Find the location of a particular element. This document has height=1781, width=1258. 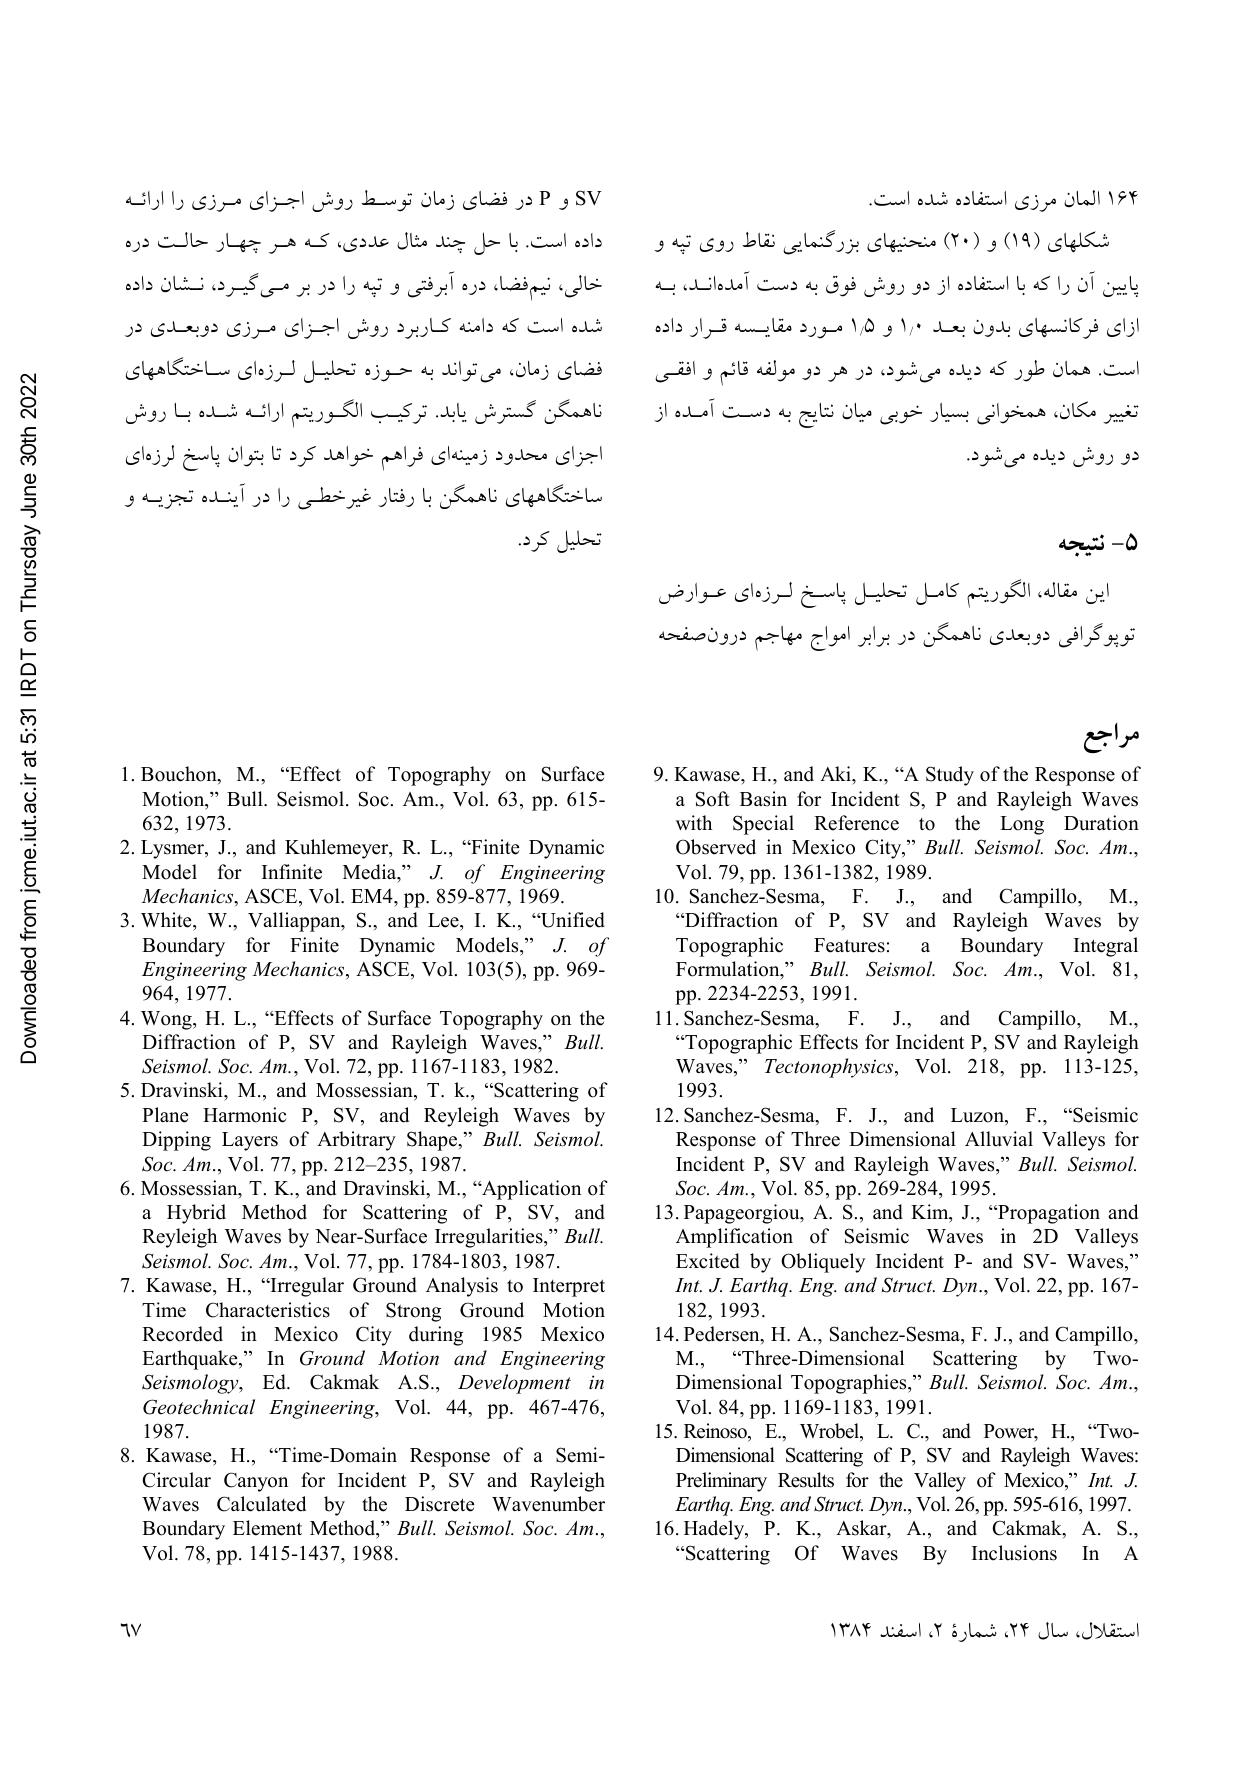

Wavenumber is located at coordinates (548, 1504).
